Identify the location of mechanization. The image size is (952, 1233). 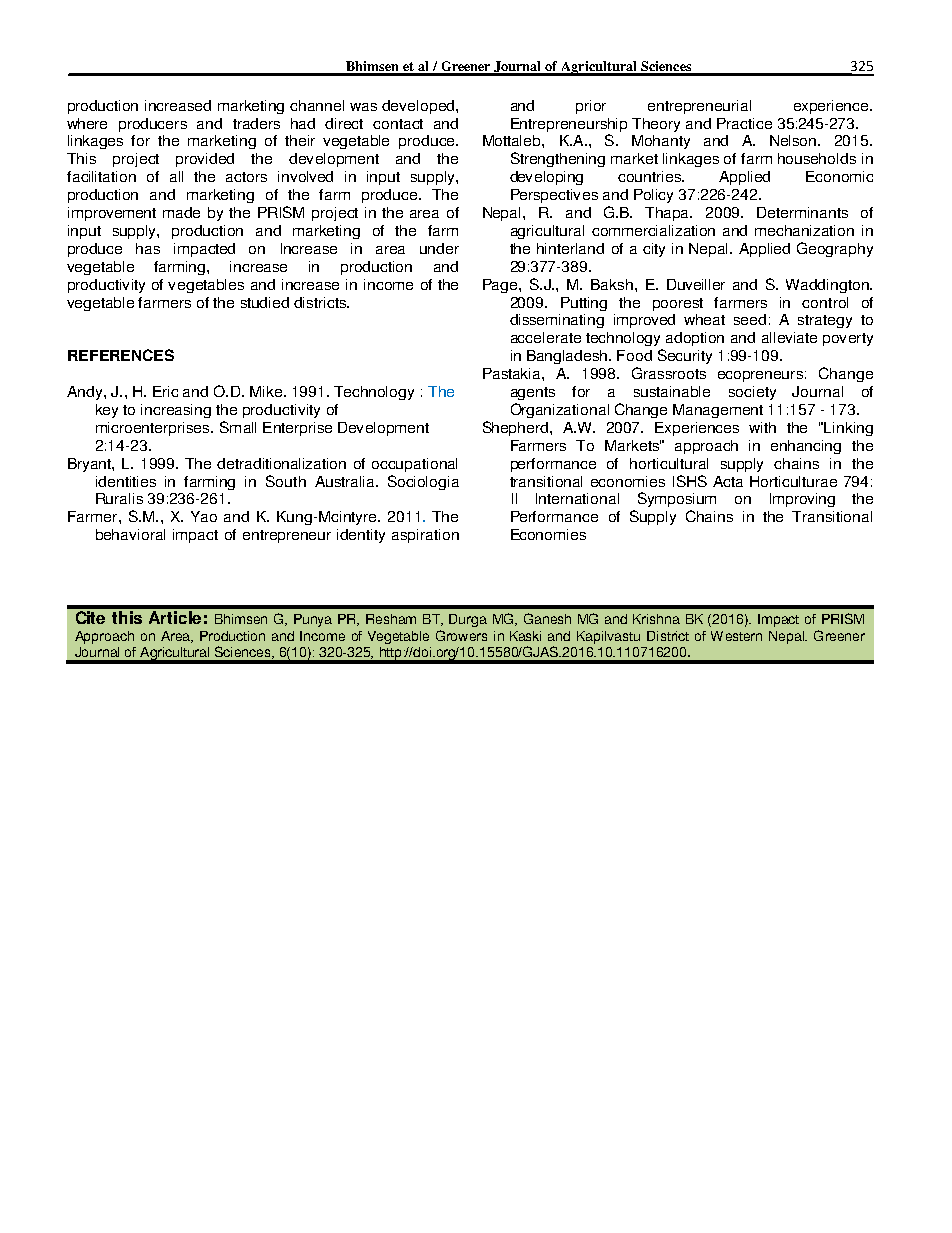
(804, 230).
